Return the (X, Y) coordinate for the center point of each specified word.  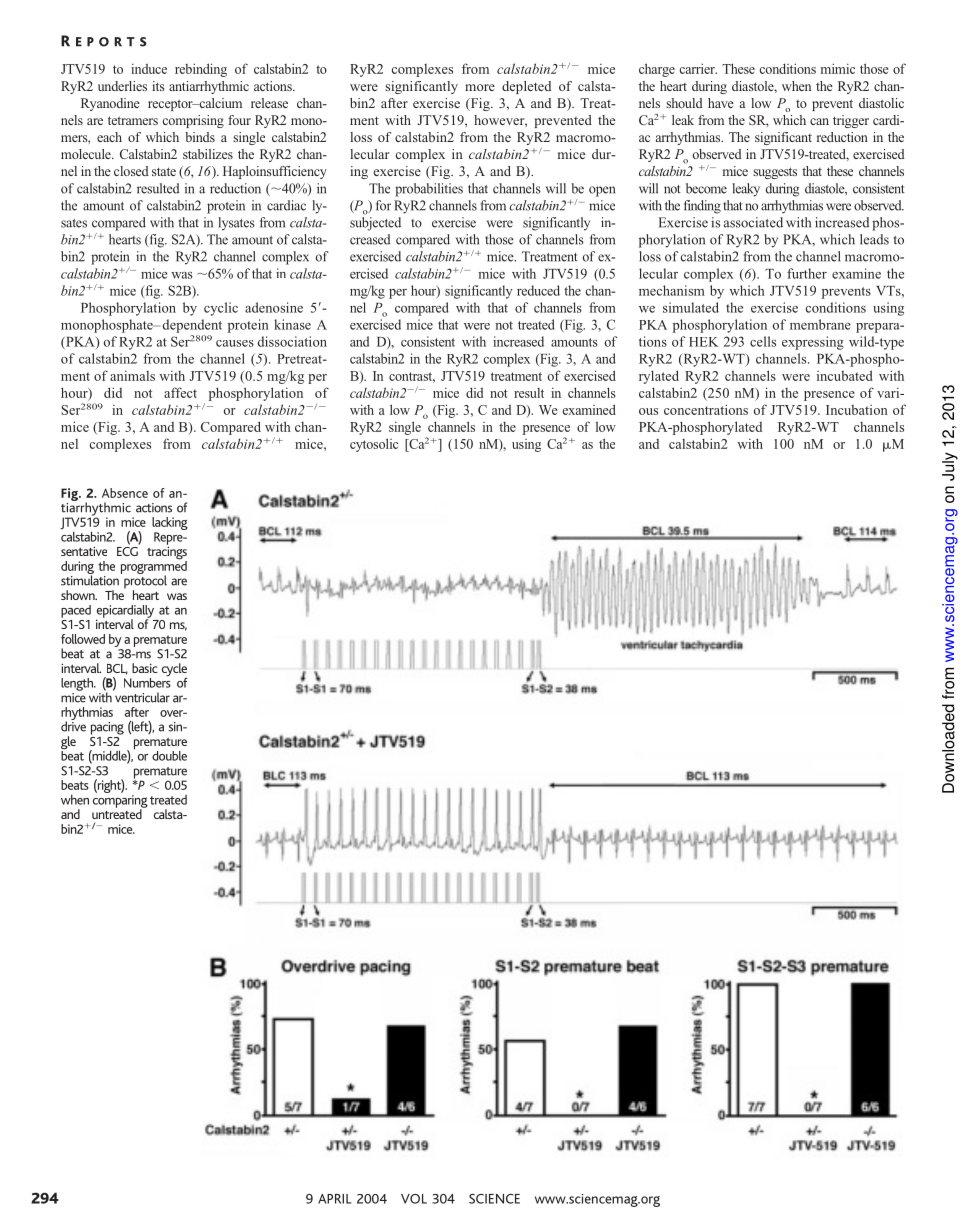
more (480, 87)
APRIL (334, 1199)
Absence (125, 493)
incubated (845, 375)
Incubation (857, 410)
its (158, 86)
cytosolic (374, 445)
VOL (414, 1199)
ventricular (141, 696)
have (721, 103)
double (169, 756)
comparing (120, 802)
